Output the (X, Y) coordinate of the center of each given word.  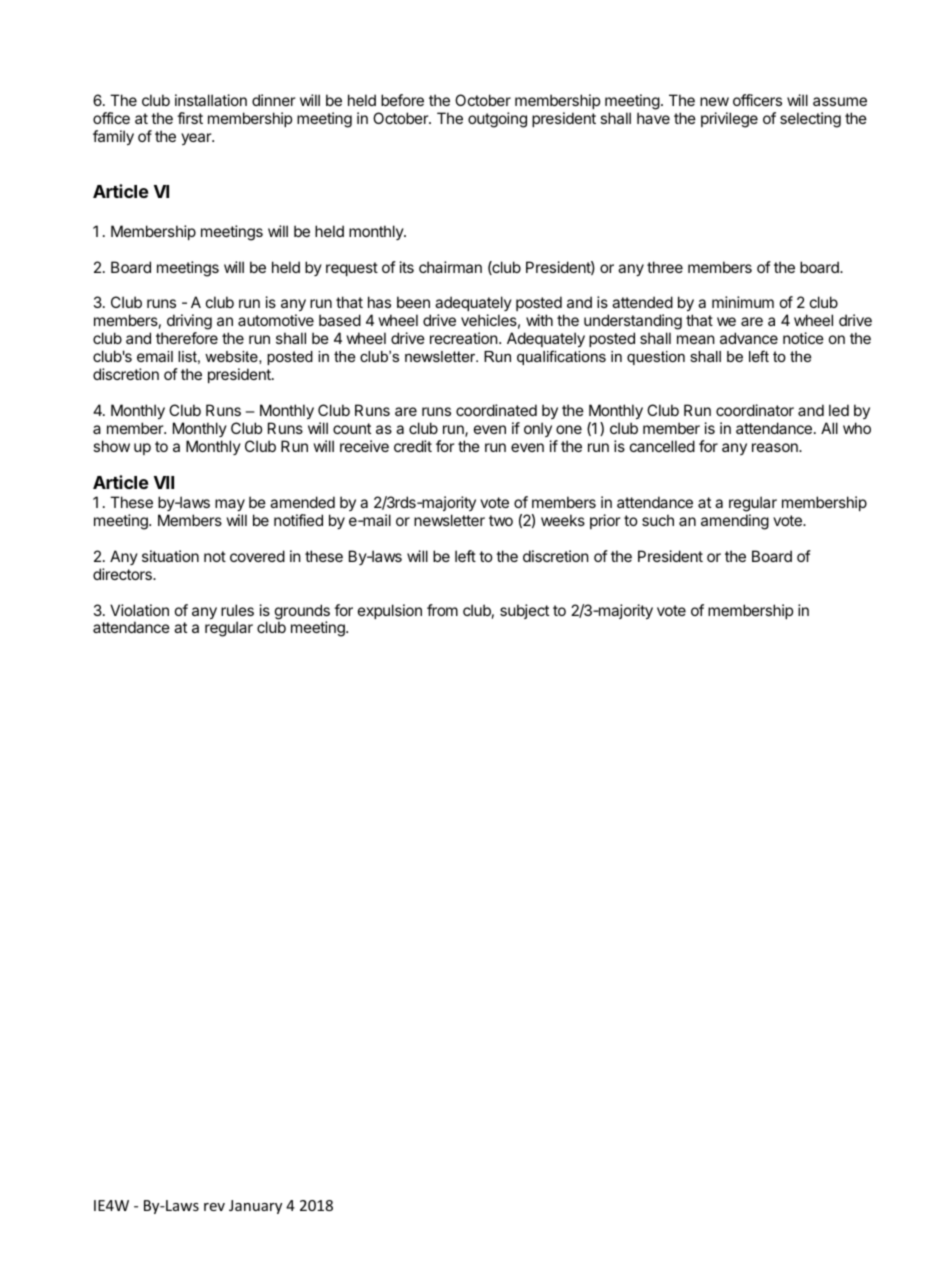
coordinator (755, 410)
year (197, 139)
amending (735, 522)
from (442, 610)
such (658, 520)
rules (237, 610)
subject (524, 611)
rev (214, 1207)
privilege (729, 120)
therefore (187, 338)
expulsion (390, 611)
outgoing (497, 120)
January (255, 1207)
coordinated (496, 410)
